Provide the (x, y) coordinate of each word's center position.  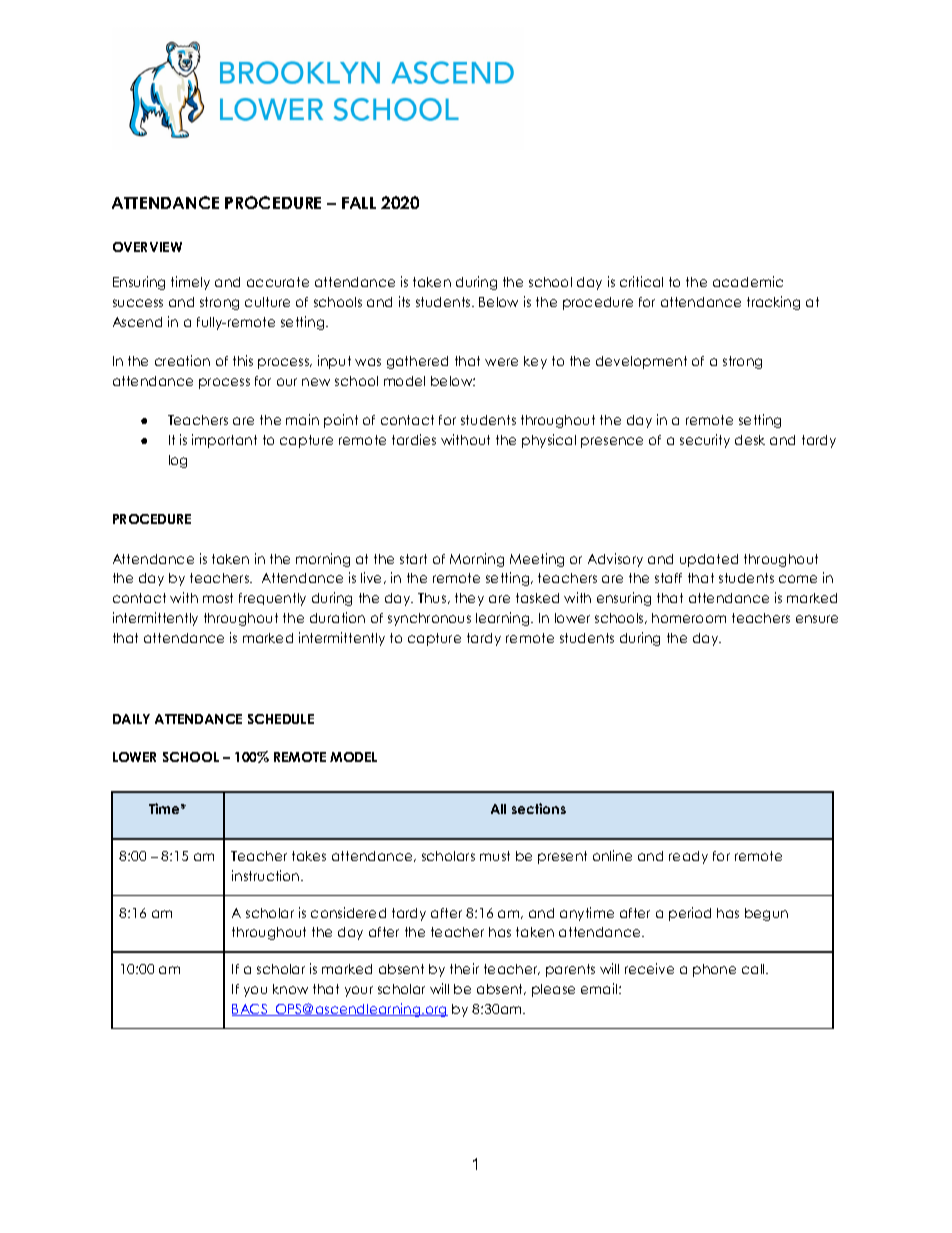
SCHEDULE (281, 719)
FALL (359, 203)
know (290, 989)
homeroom (689, 618)
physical (549, 441)
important (224, 441)
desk (750, 440)
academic (748, 281)
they (469, 599)
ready (688, 857)
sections (539, 808)
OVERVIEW (147, 247)
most (218, 598)
